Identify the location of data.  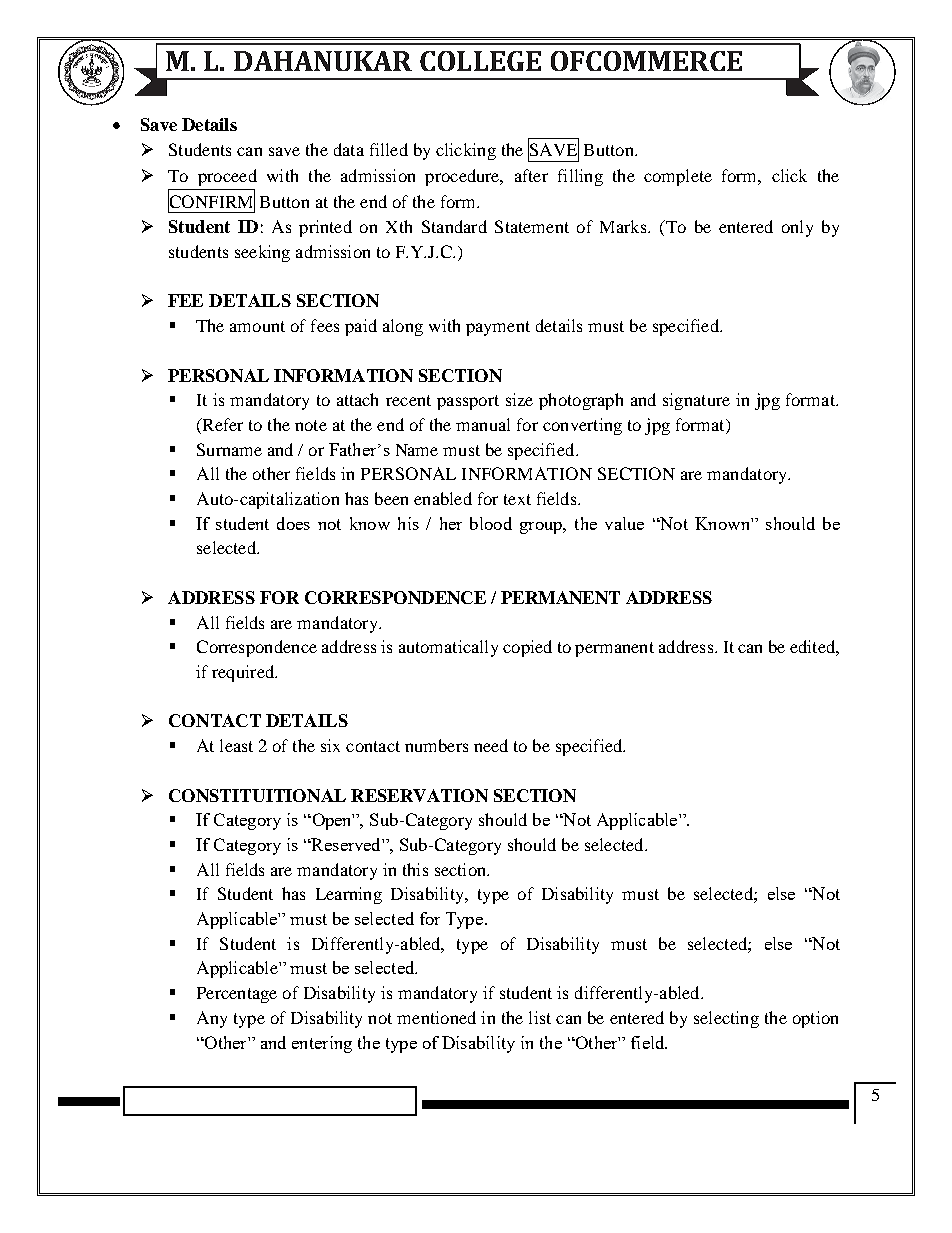
(349, 149).
